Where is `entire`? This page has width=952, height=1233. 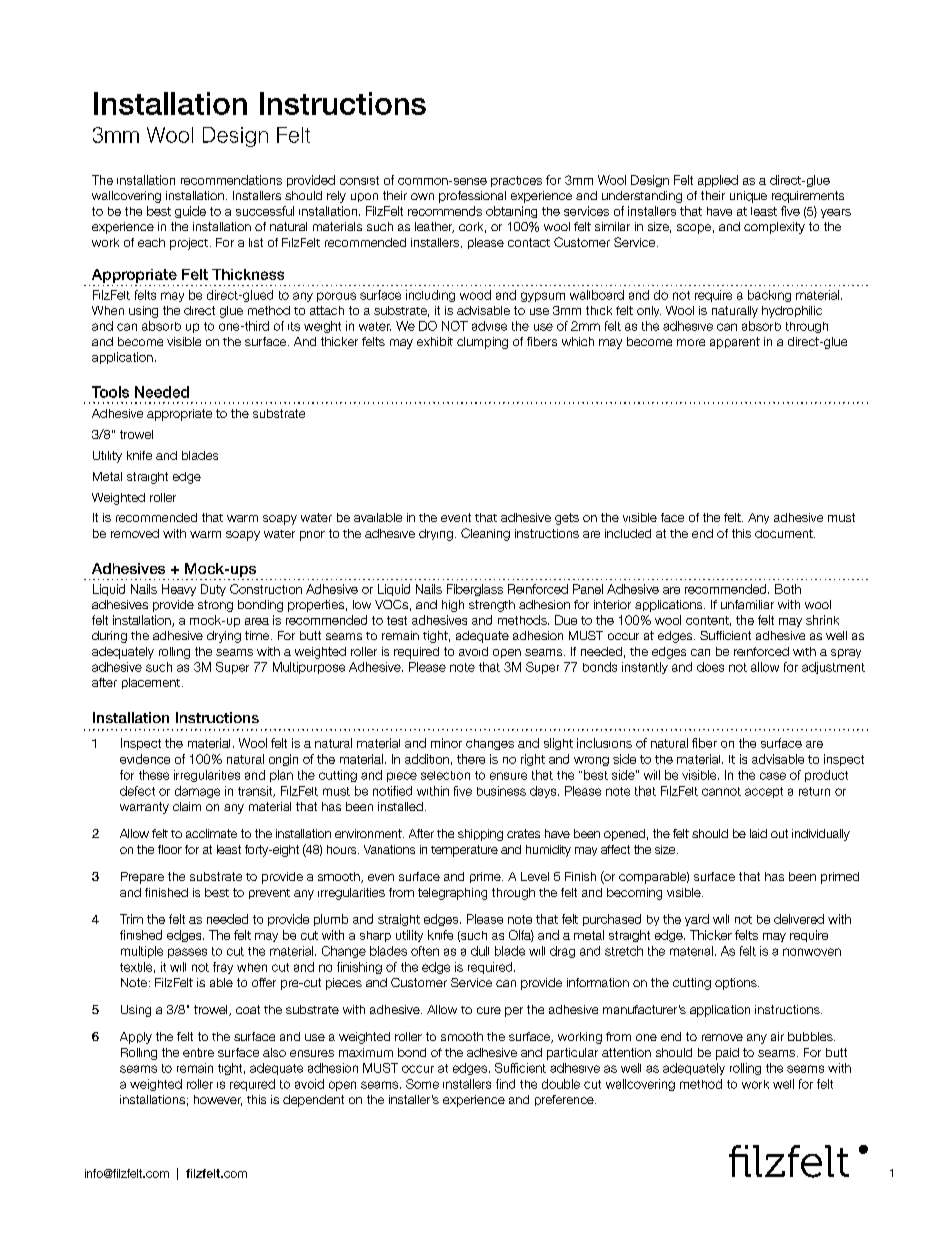 entire is located at coordinates (198, 1052).
